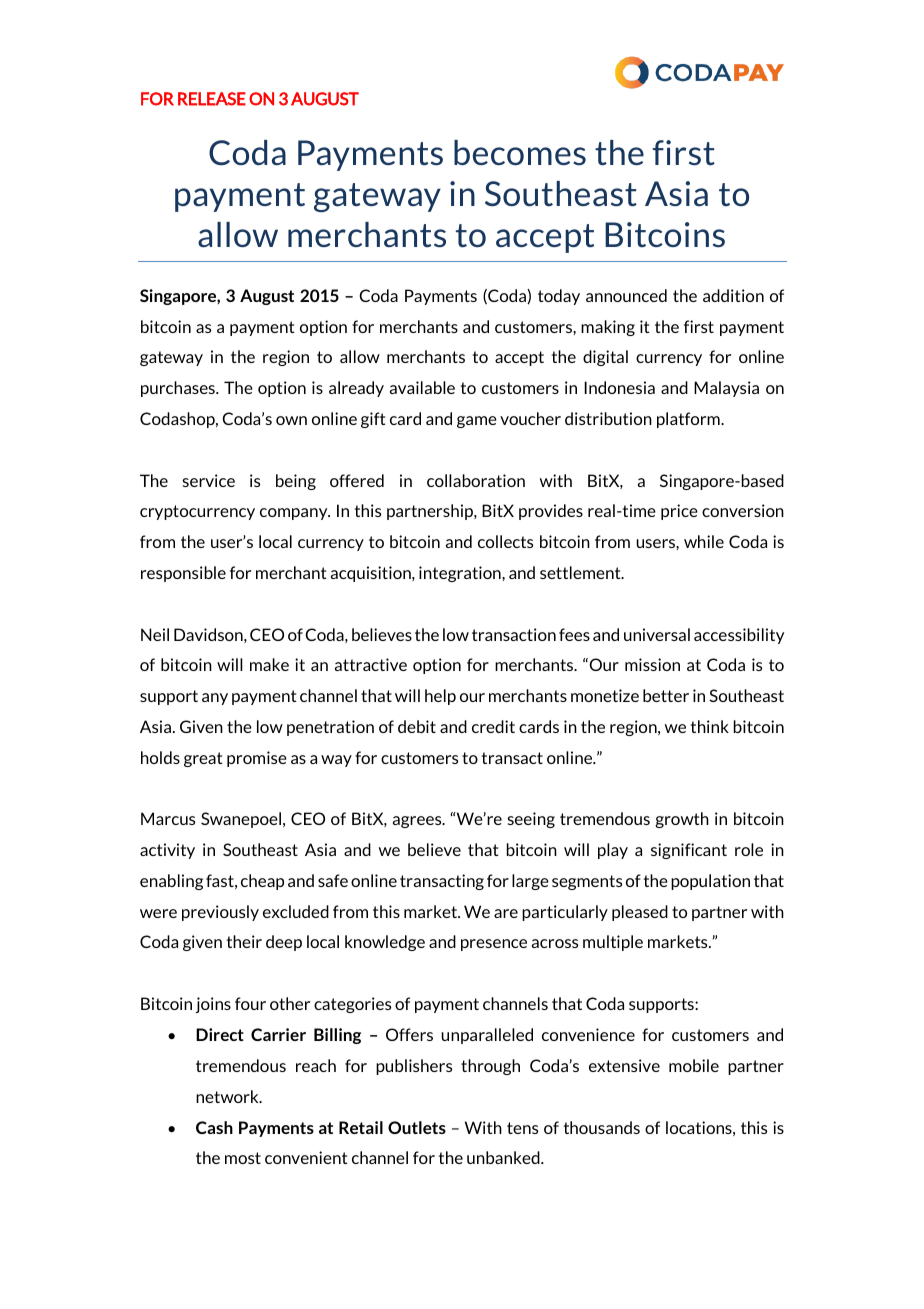  I want to click on announced, so click(626, 295).
